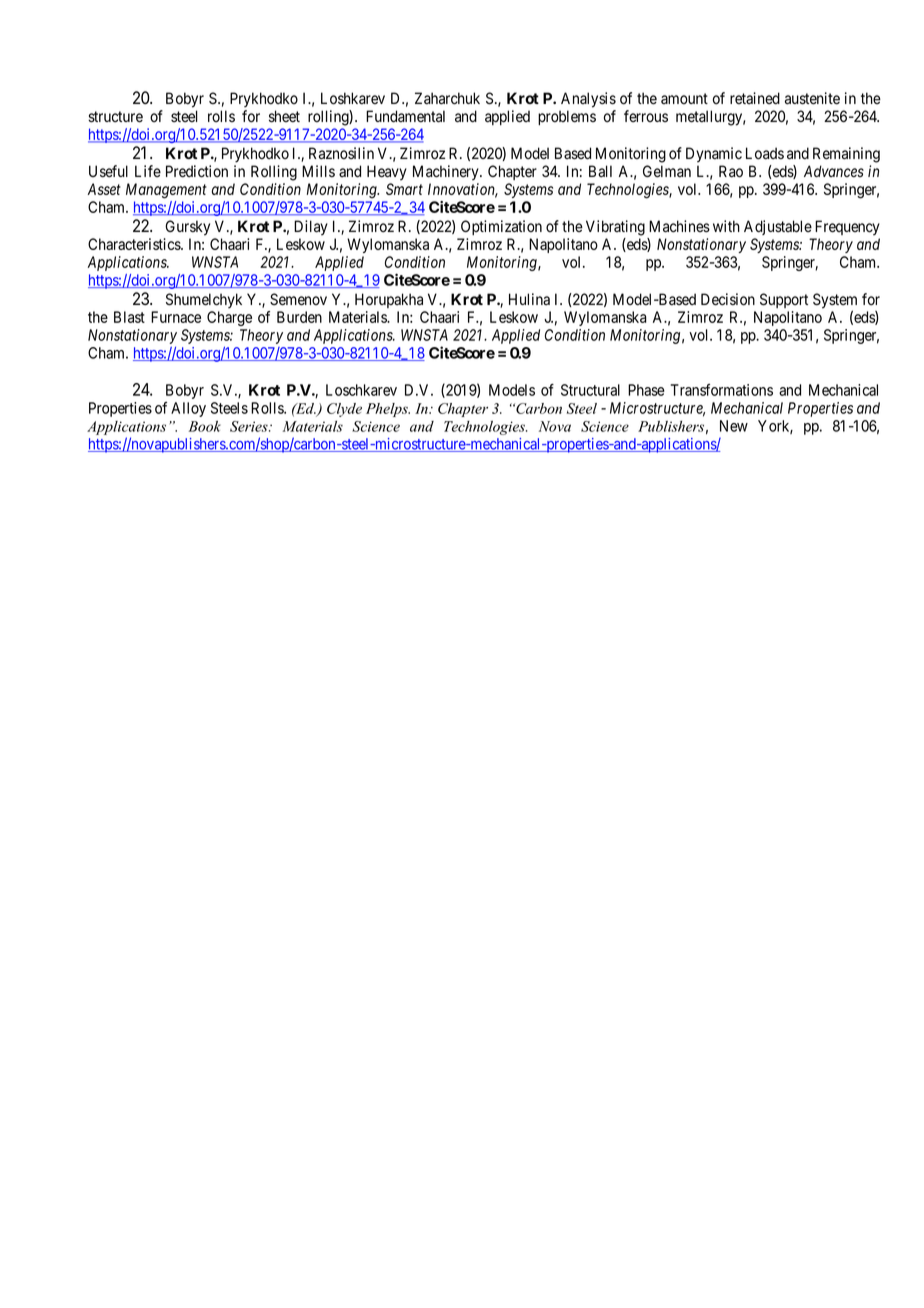  What do you see at coordinates (284, 116) in the screenshot?
I see `sheet` at bounding box center [284, 116].
